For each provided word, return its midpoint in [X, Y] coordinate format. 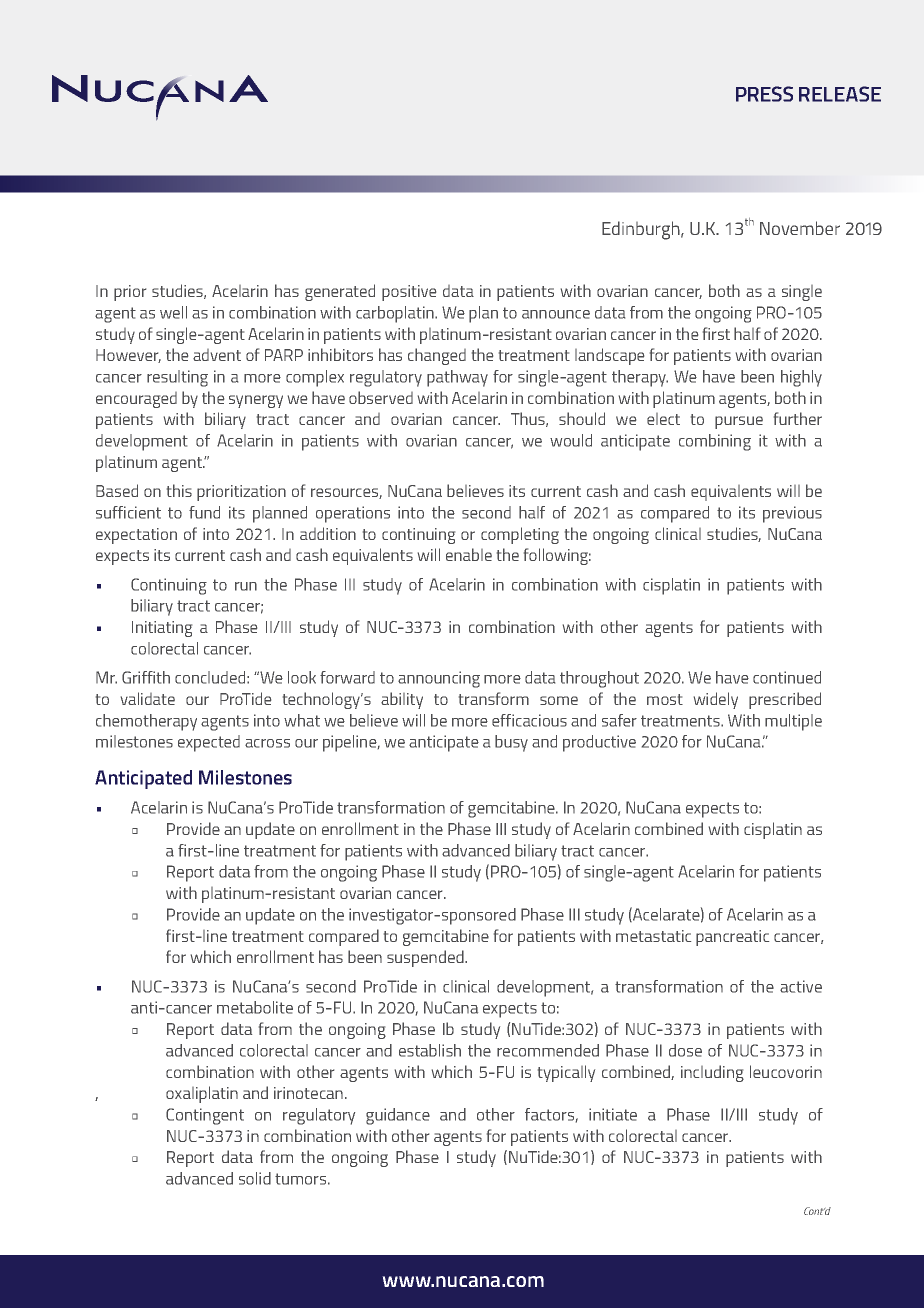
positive [409, 293]
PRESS [764, 94]
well [173, 312]
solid [255, 1178]
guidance [398, 1116]
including [712, 1073]
